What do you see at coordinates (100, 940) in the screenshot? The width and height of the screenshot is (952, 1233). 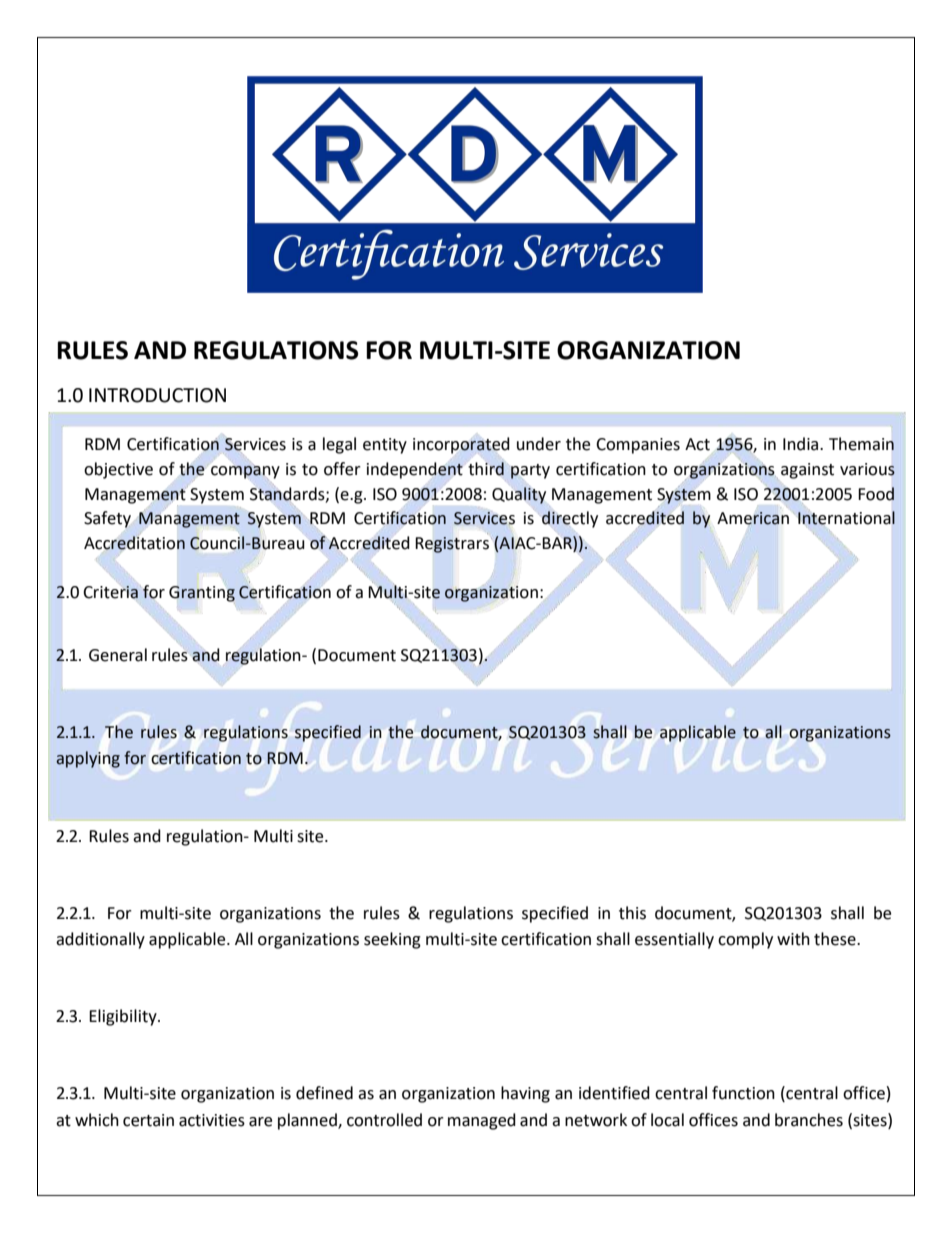 I see `additionally` at bounding box center [100, 940].
